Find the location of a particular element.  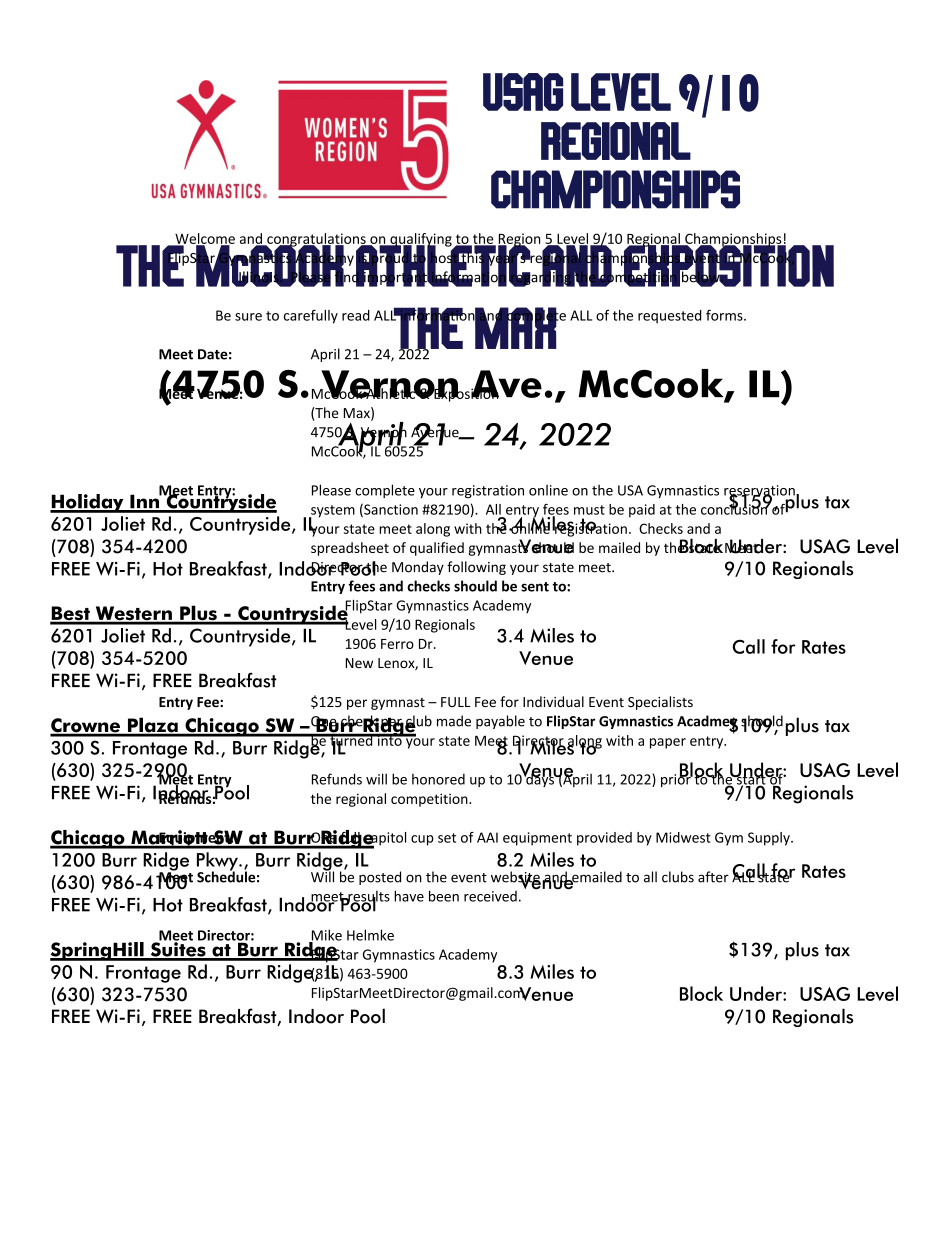

been is located at coordinates (444, 896).
